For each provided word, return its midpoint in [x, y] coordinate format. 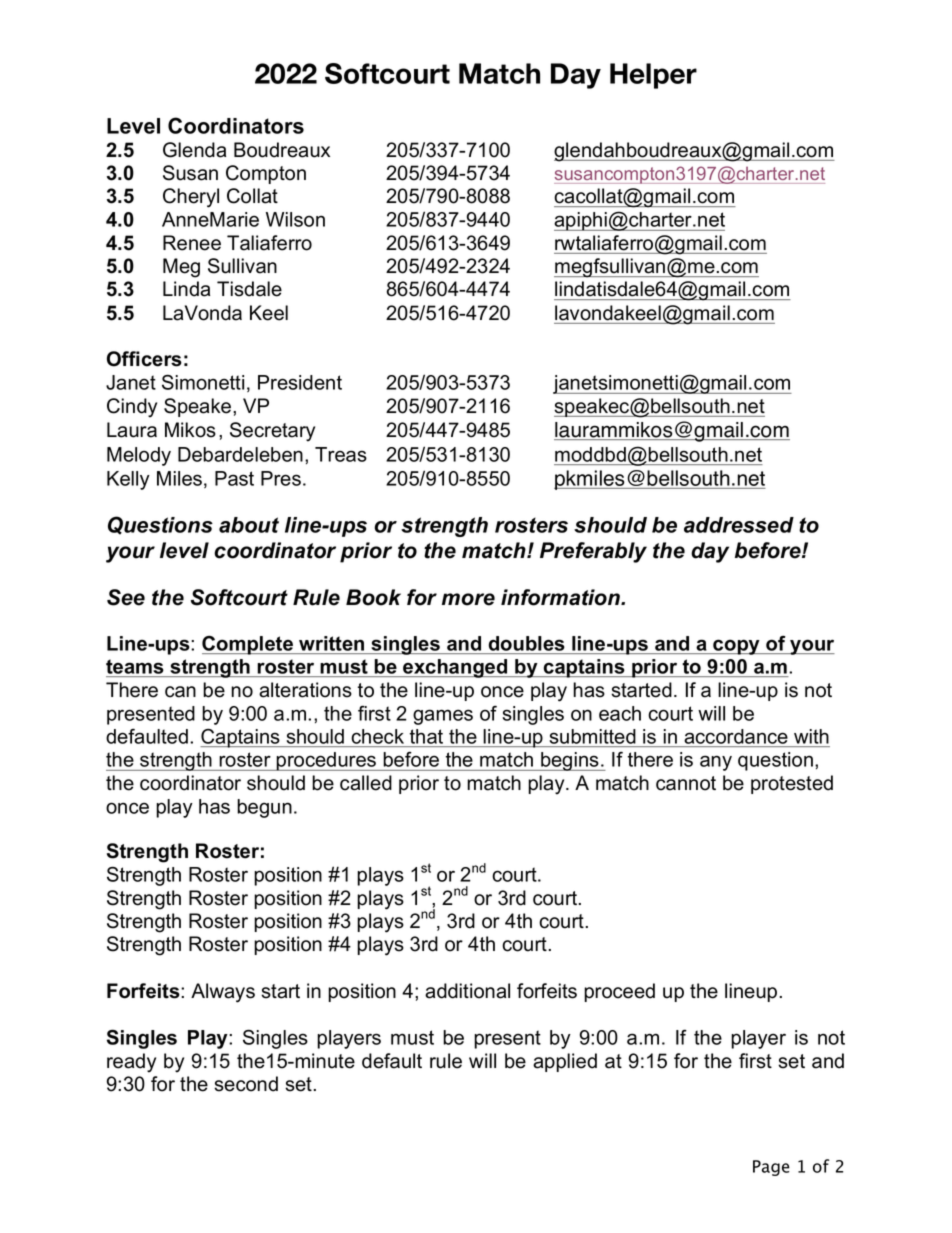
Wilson [295, 219]
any [716, 763]
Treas [341, 454]
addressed [739, 525]
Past [234, 478]
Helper [653, 76]
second [246, 1084]
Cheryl [191, 198]
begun [264, 808]
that [426, 736]
